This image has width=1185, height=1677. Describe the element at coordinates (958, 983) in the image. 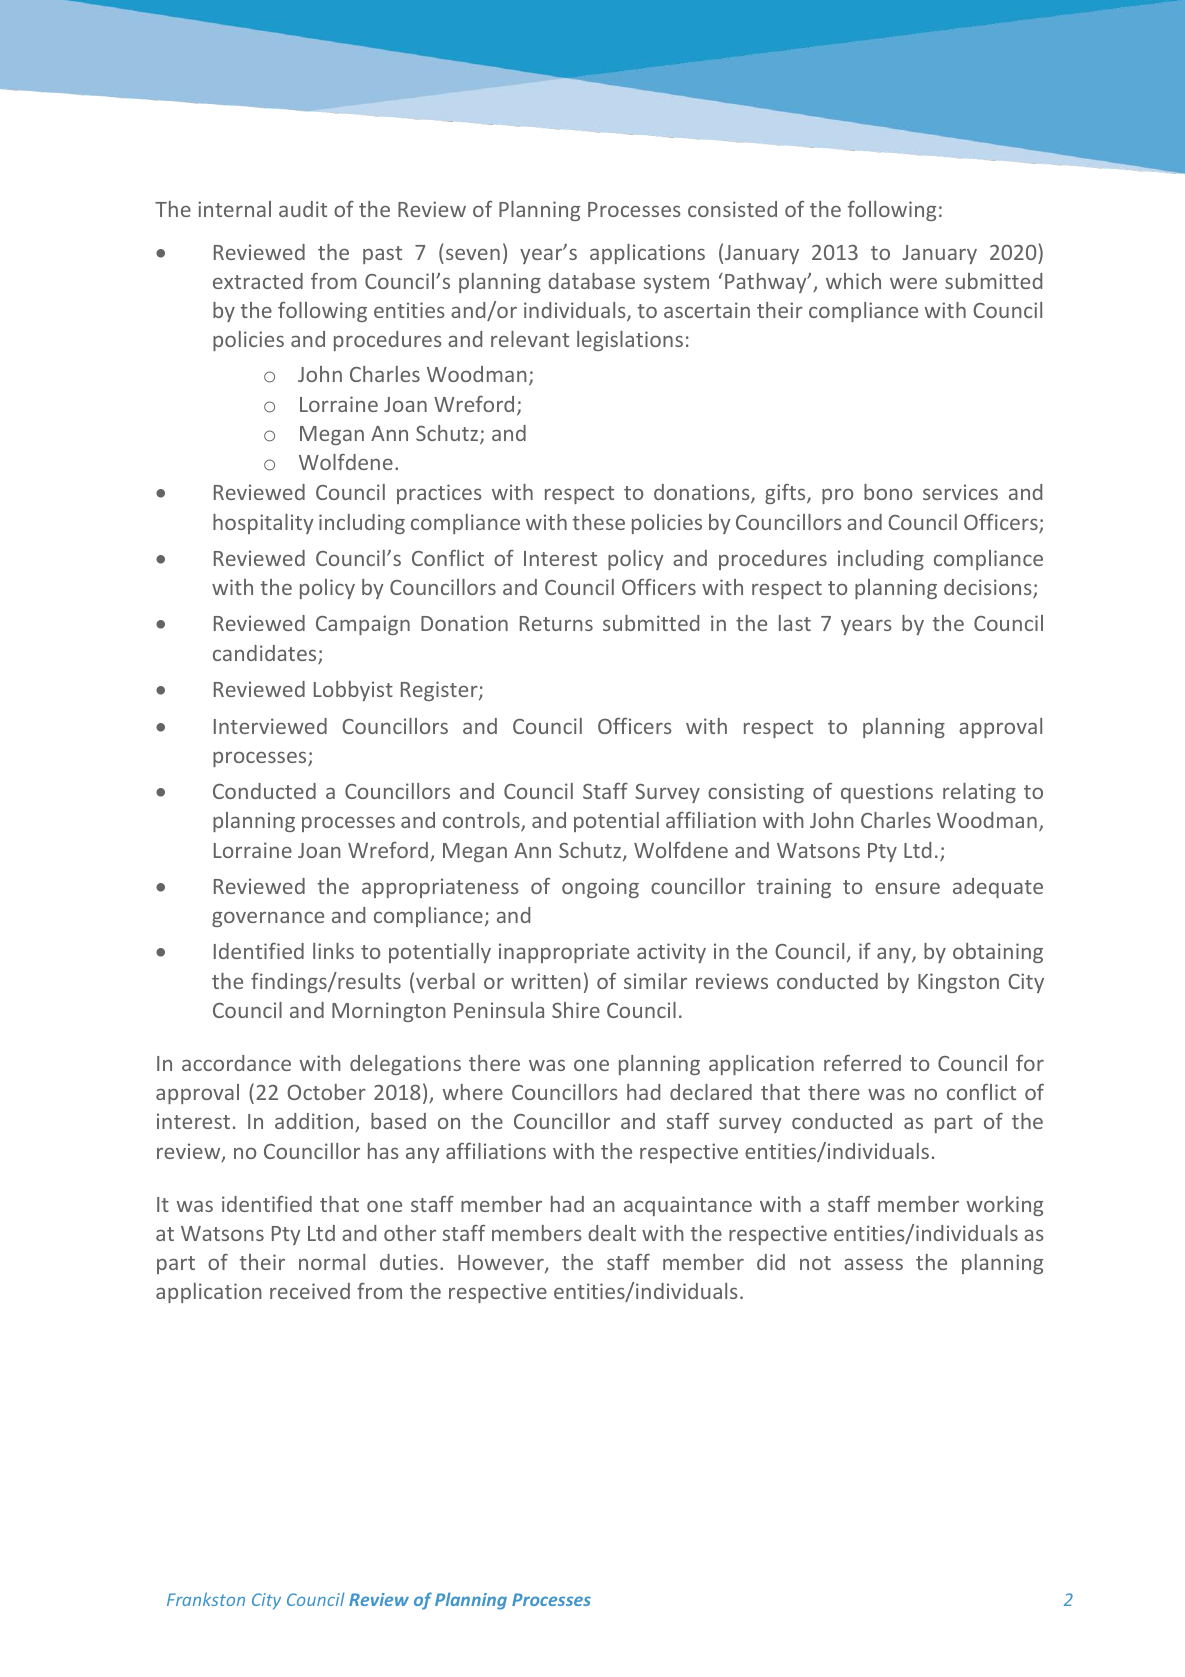

I see `Kingston` at that location.
